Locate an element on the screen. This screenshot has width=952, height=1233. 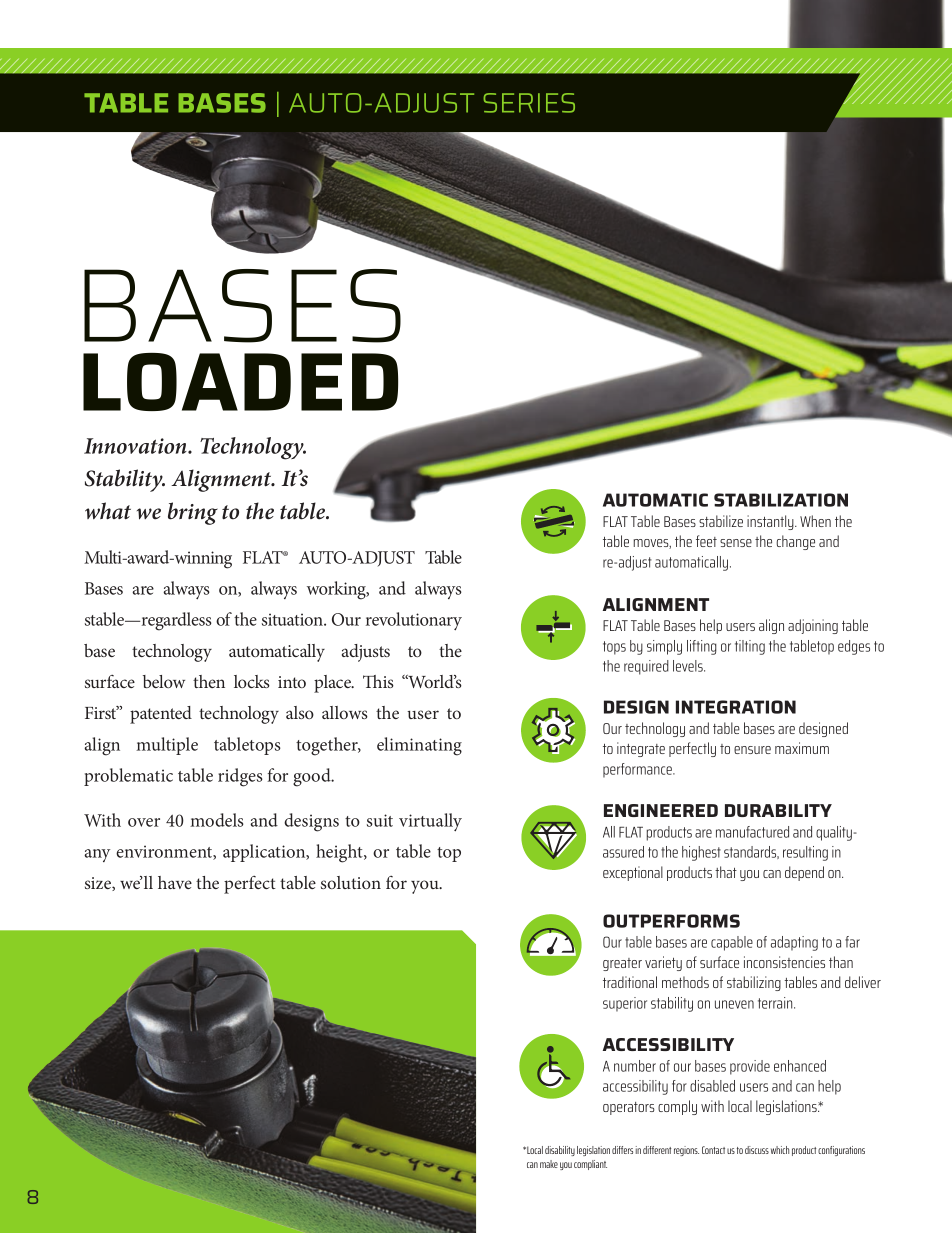
SERIES is located at coordinates (529, 103).
